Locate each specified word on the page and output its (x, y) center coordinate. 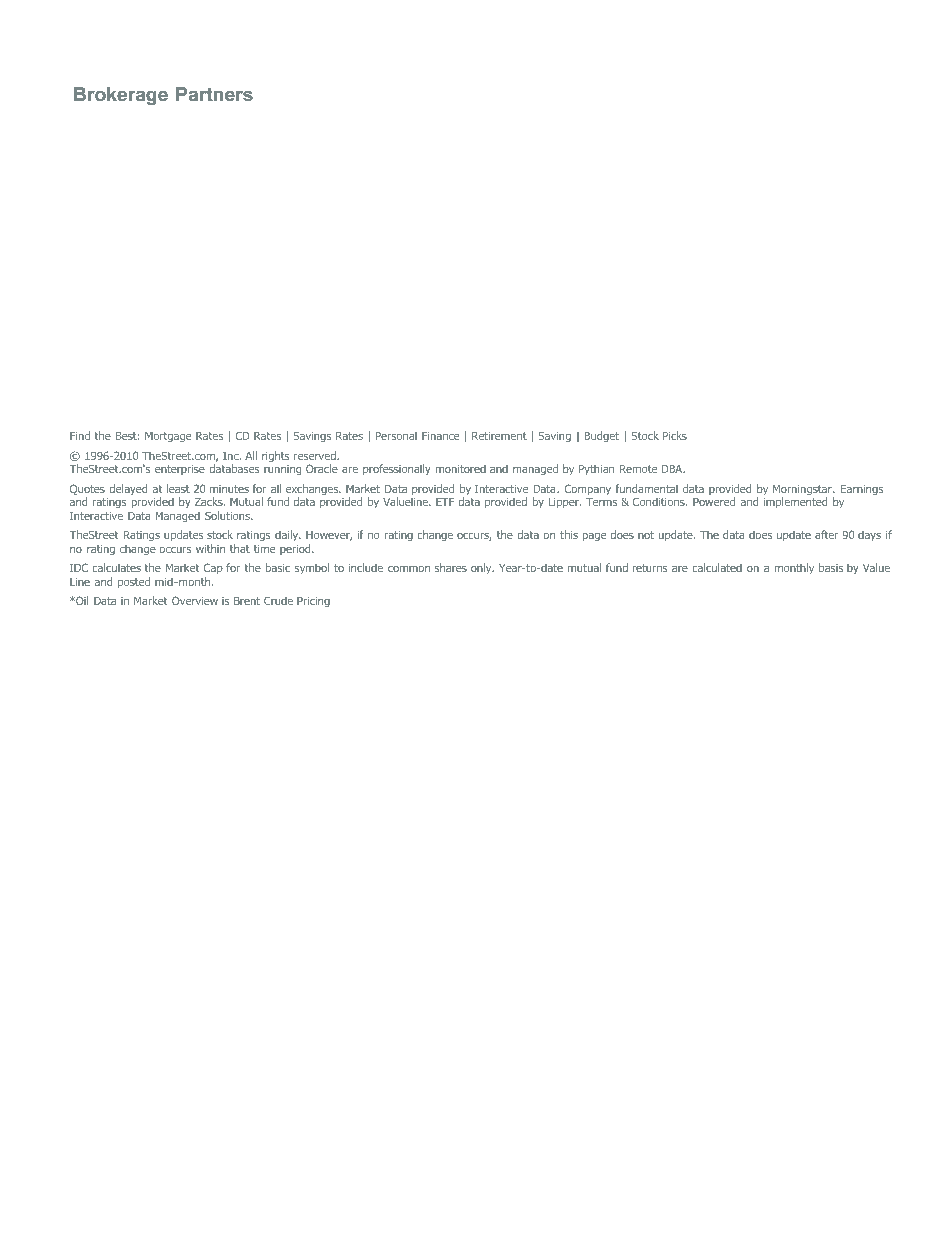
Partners (214, 94)
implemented (795, 503)
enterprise (180, 469)
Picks (675, 435)
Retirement (499, 436)
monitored (461, 468)
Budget (601, 436)
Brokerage (121, 96)
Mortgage (168, 437)
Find (80, 435)
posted (134, 583)
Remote (638, 469)
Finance (441, 436)
